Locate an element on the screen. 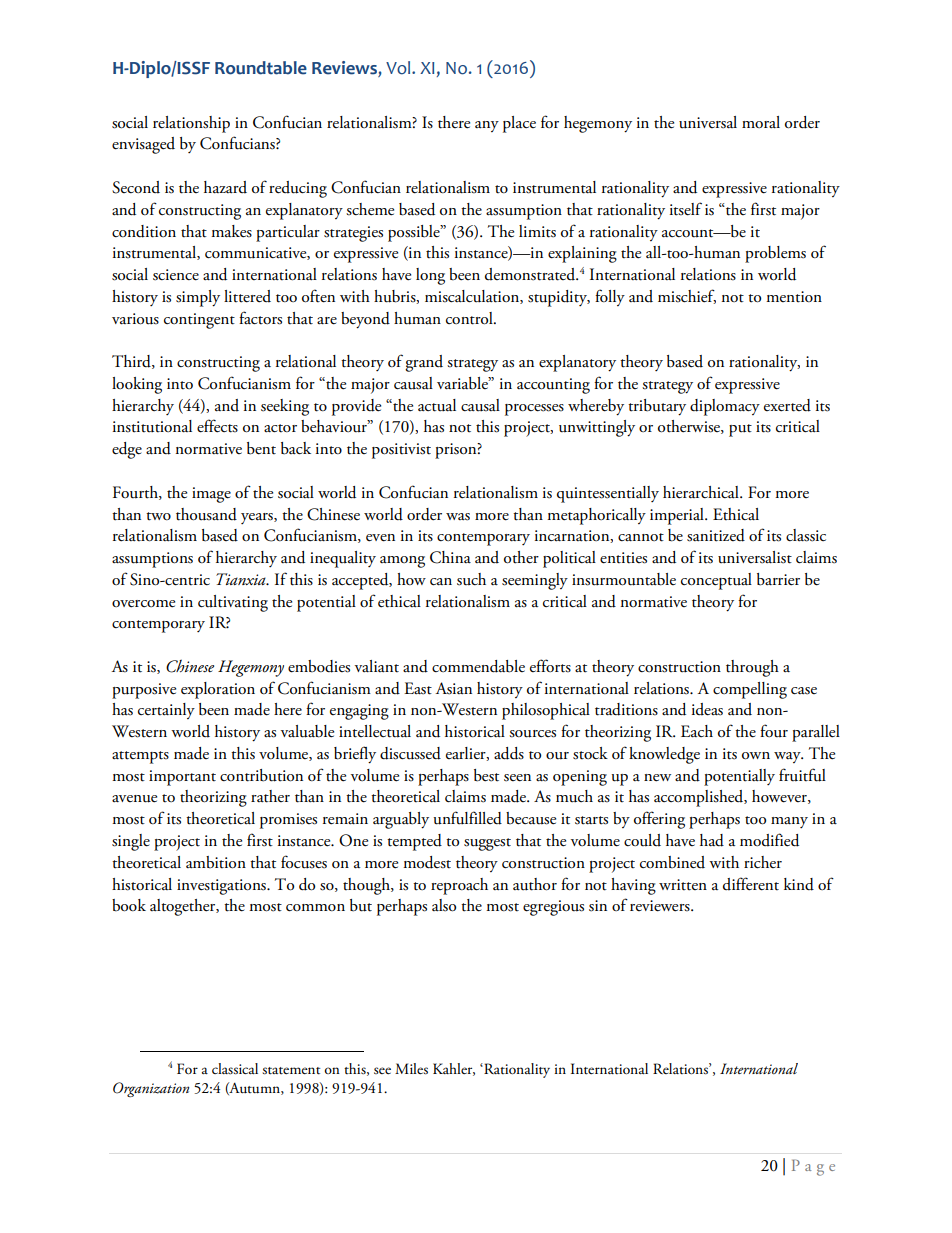  simply is located at coordinates (198, 298).
